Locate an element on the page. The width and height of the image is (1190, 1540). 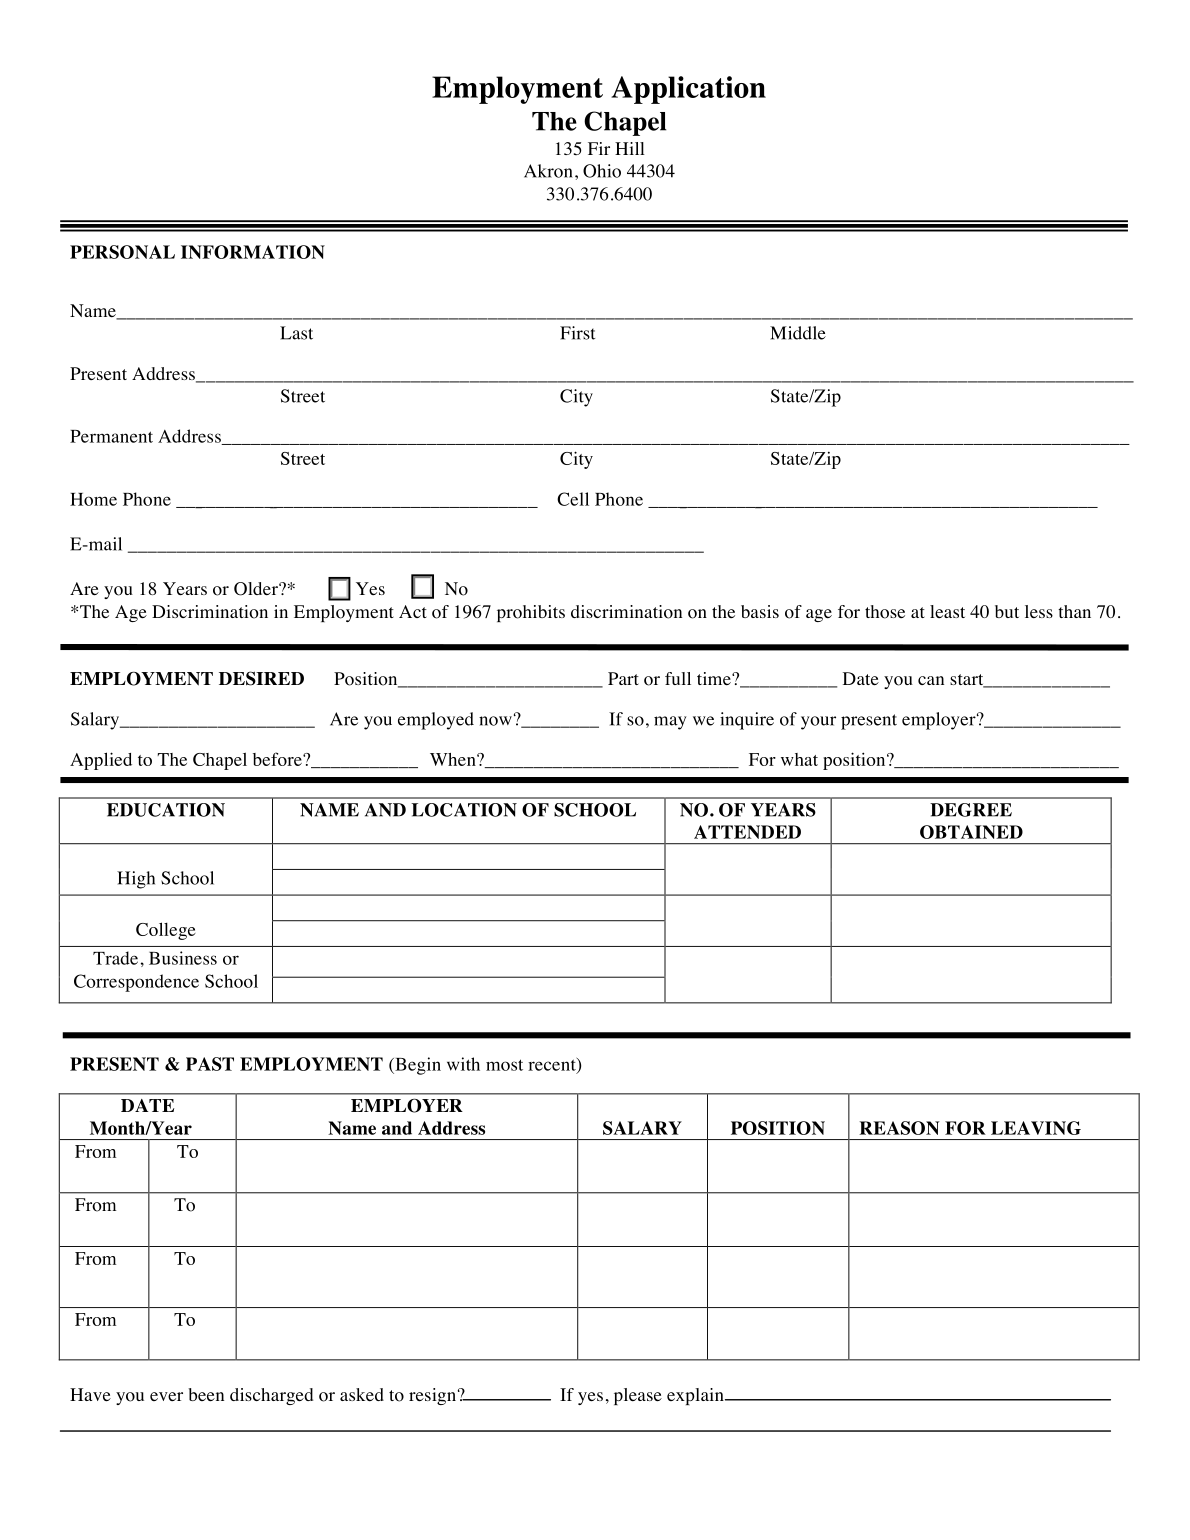
Hill is located at coordinates (630, 148).
